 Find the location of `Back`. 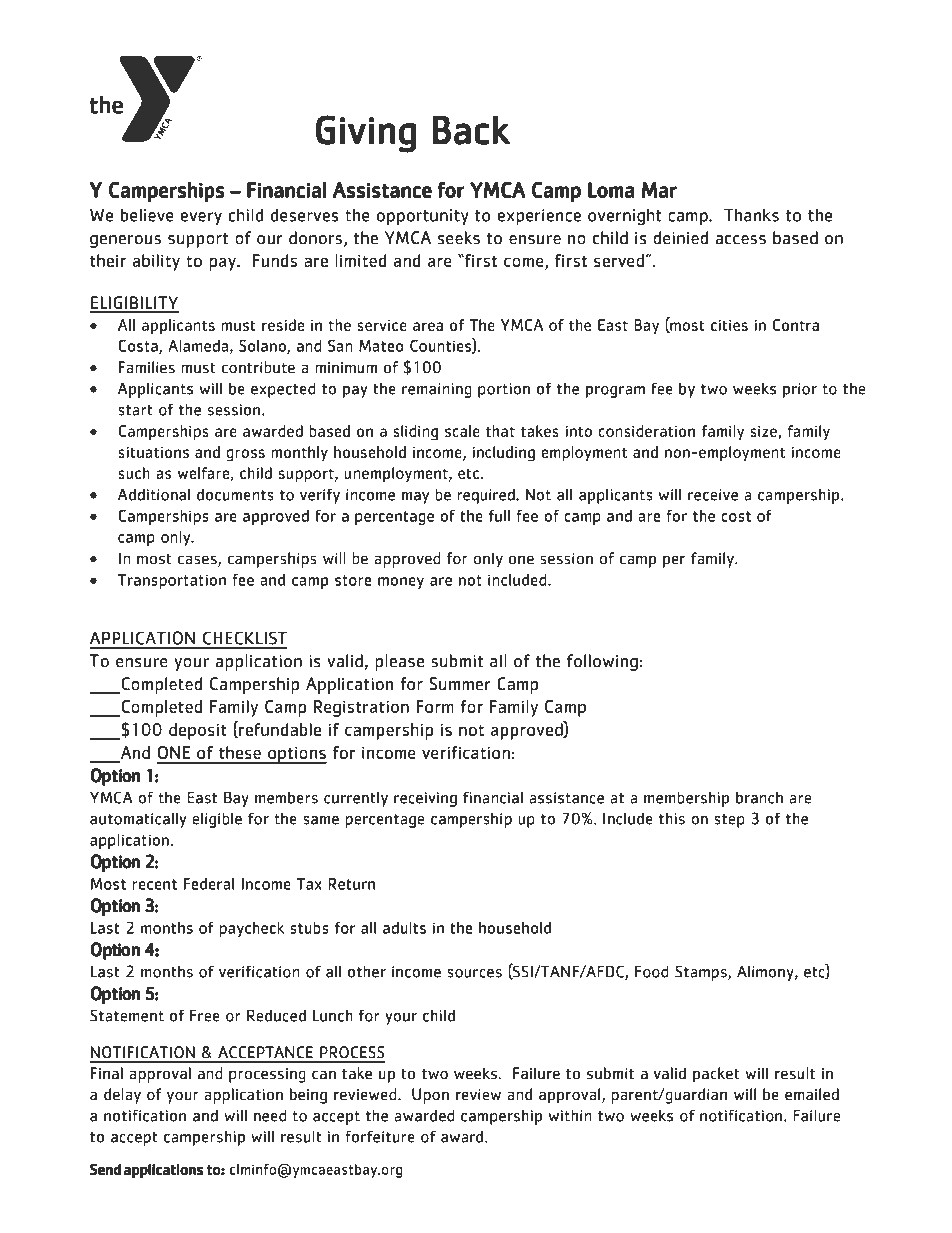

Back is located at coordinates (471, 130).
